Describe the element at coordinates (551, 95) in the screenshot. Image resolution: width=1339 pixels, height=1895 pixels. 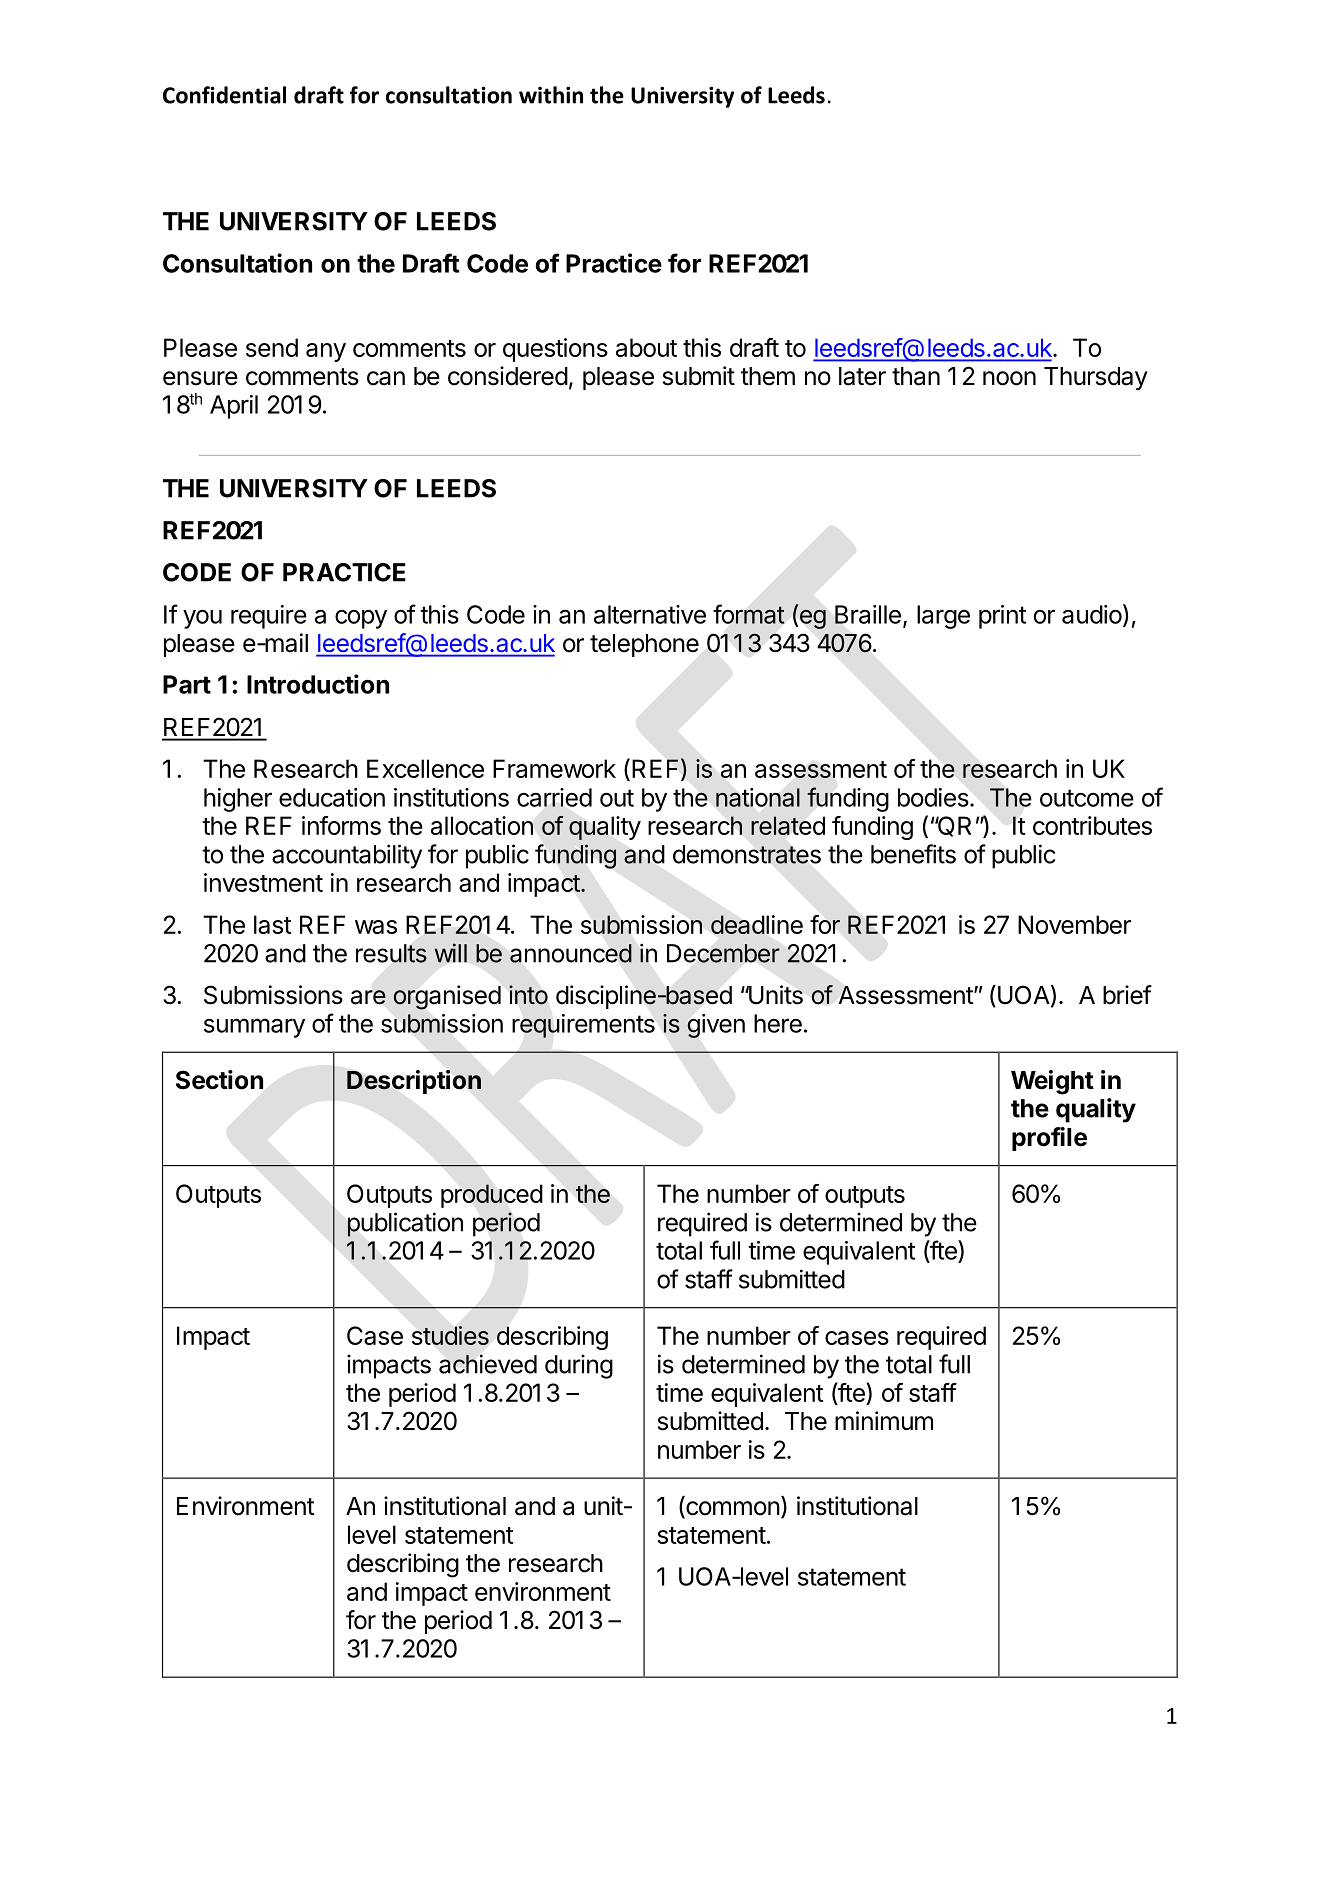
I see `within` at that location.
